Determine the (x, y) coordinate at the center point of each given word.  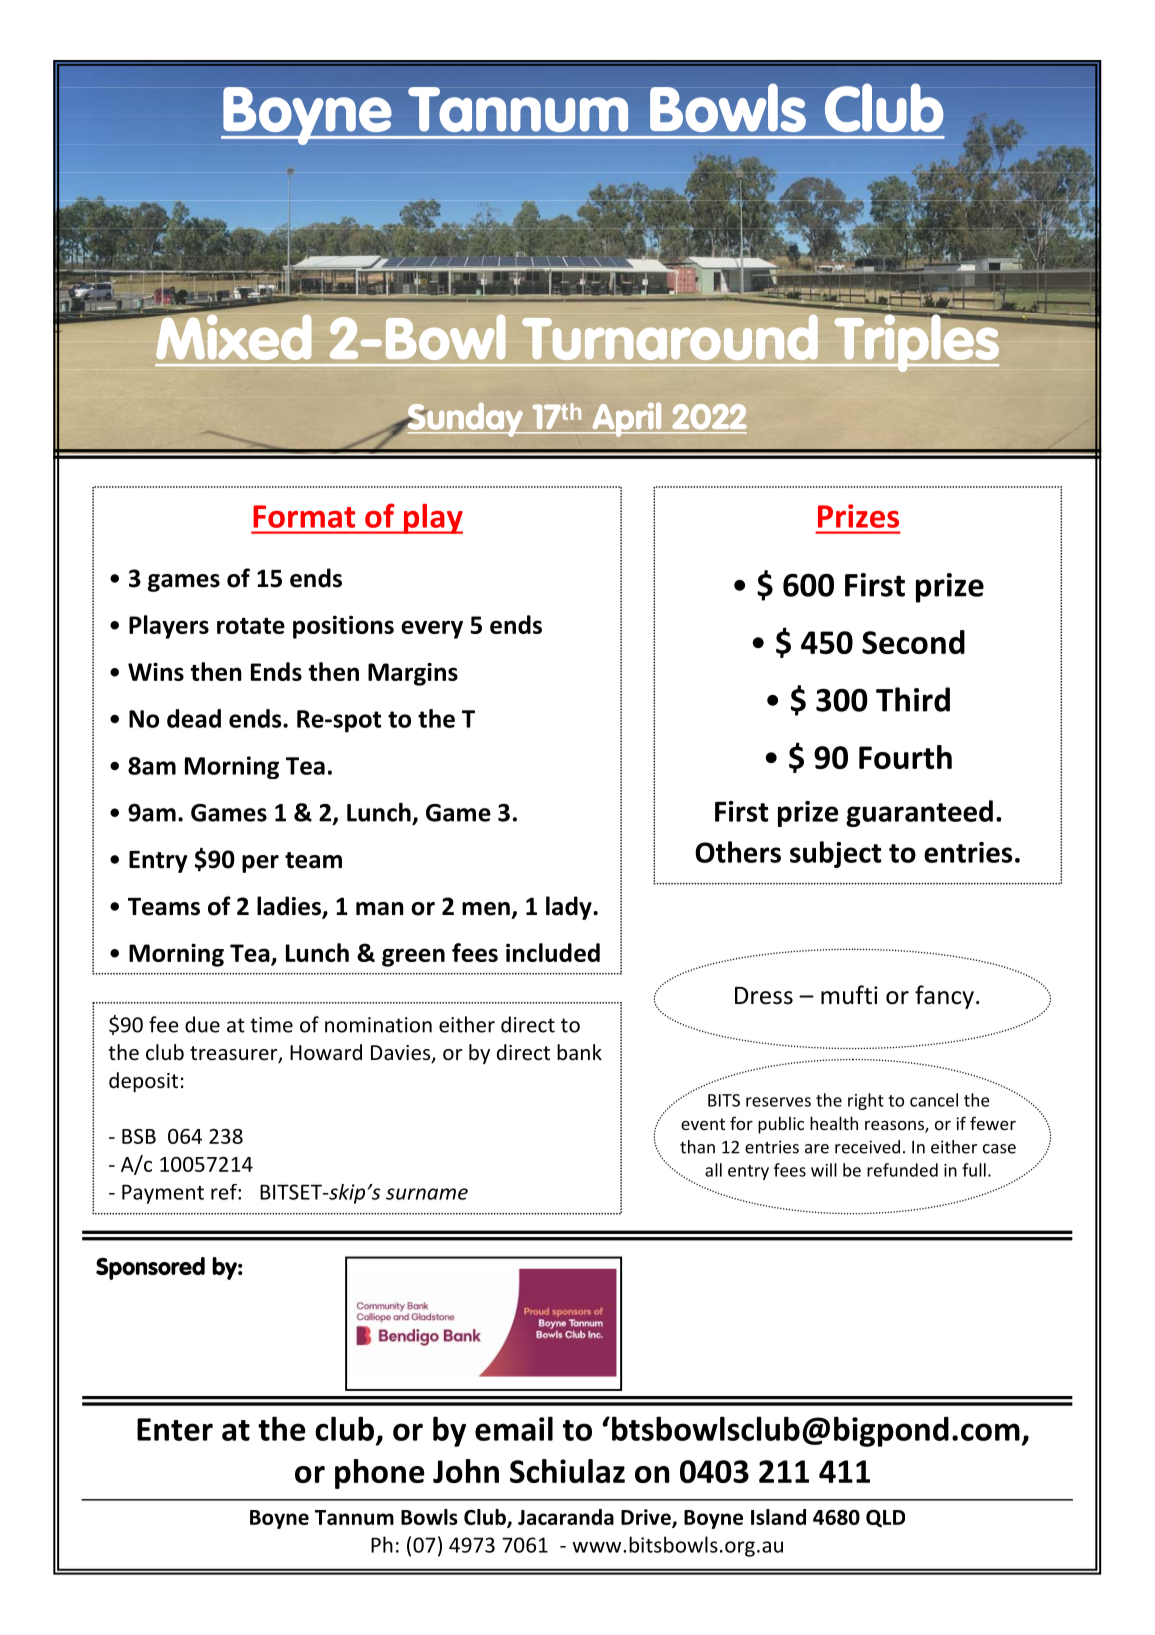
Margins (413, 674)
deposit (143, 1082)
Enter (175, 1429)
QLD (885, 1518)
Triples (916, 342)
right (866, 1101)
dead (194, 718)
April (627, 419)
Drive (647, 1518)
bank (579, 1052)
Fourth (905, 757)
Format (304, 516)
